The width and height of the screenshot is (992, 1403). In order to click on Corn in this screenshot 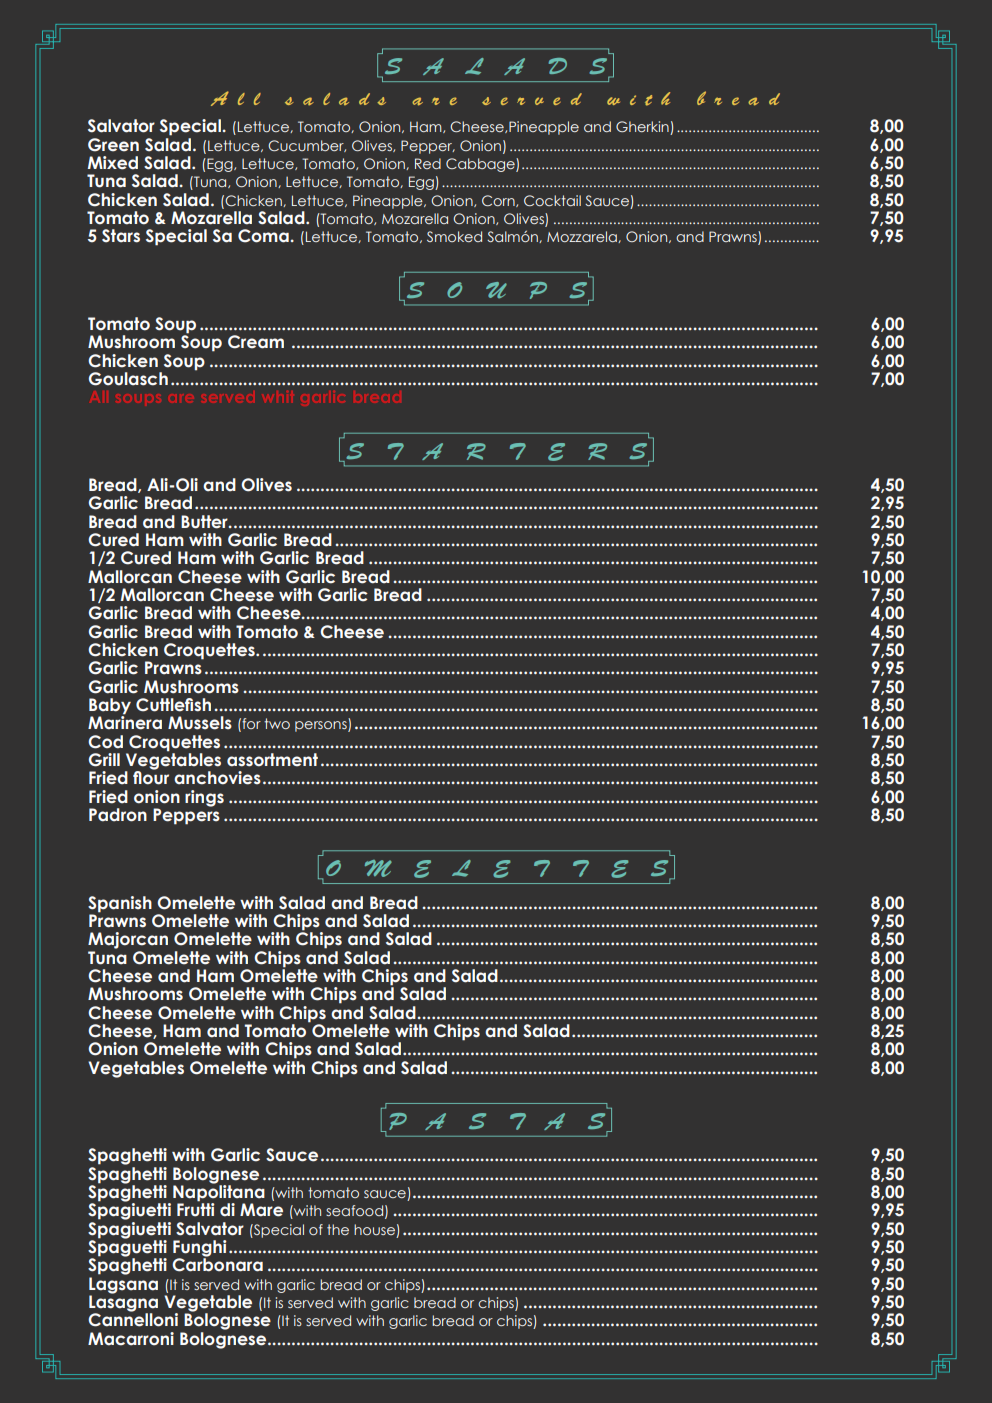, I will do `click(499, 201)`.
